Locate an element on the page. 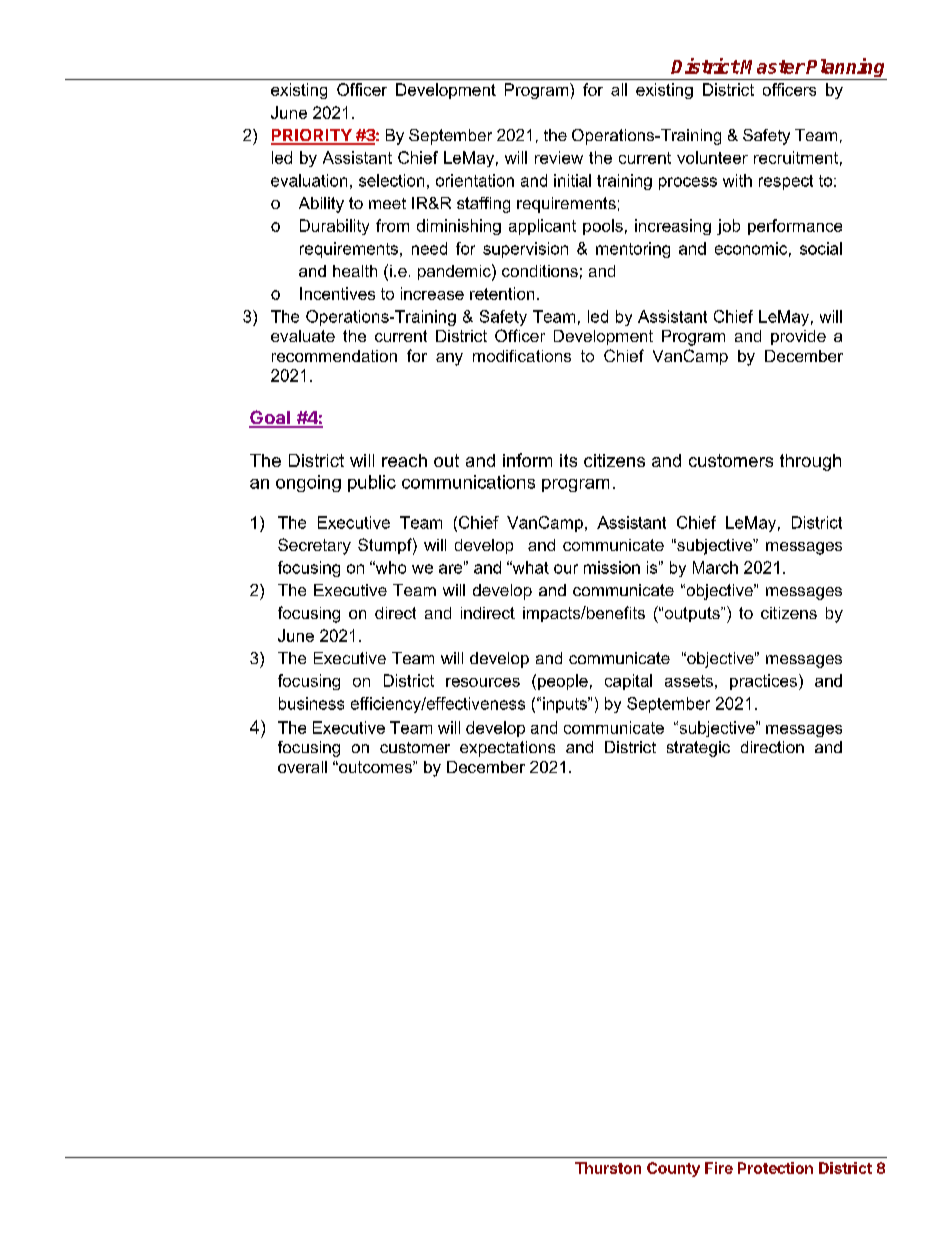 This page has width=952, height=1233. Thurston is located at coordinates (608, 1168).
